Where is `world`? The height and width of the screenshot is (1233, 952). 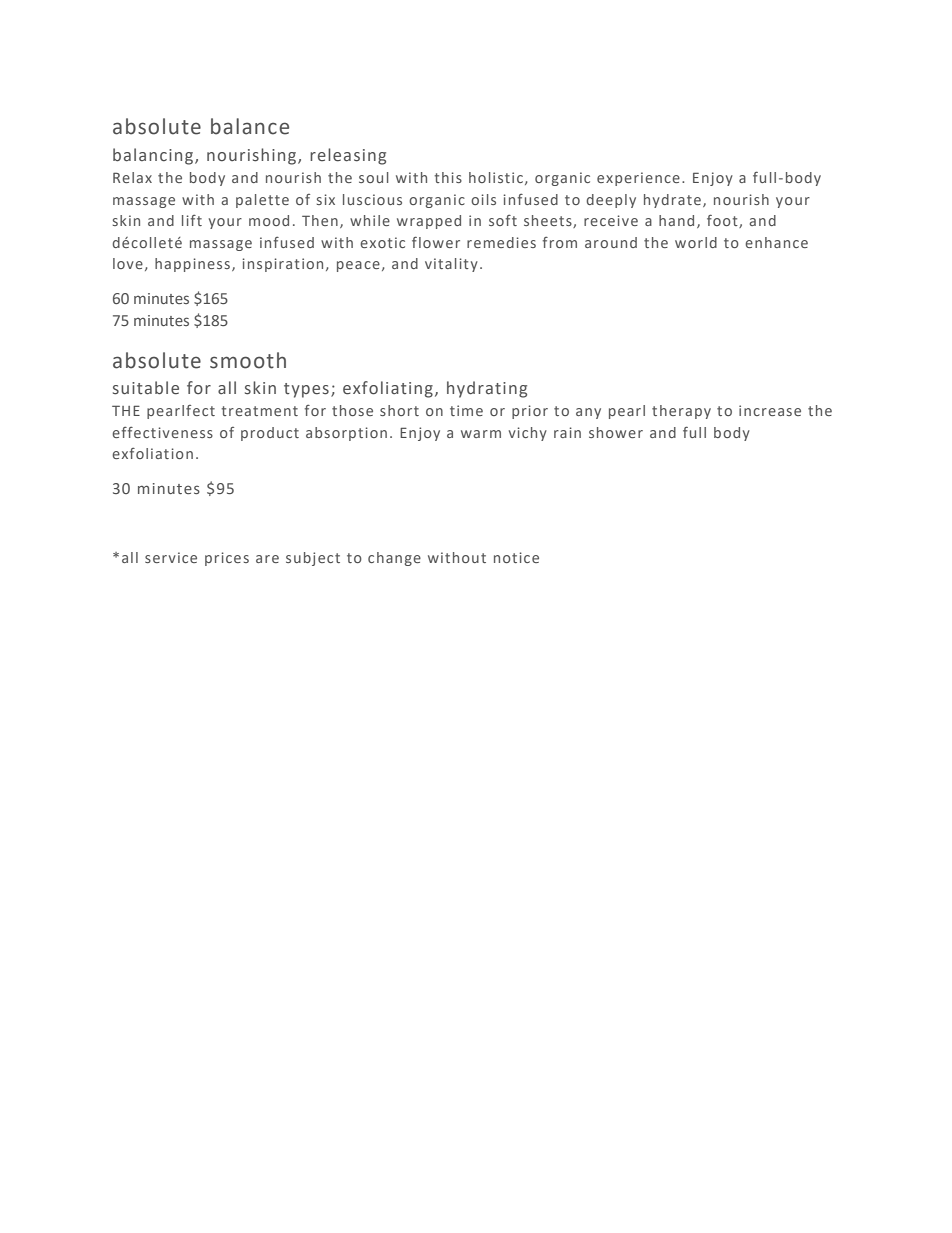
world is located at coordinates (696, 242).
